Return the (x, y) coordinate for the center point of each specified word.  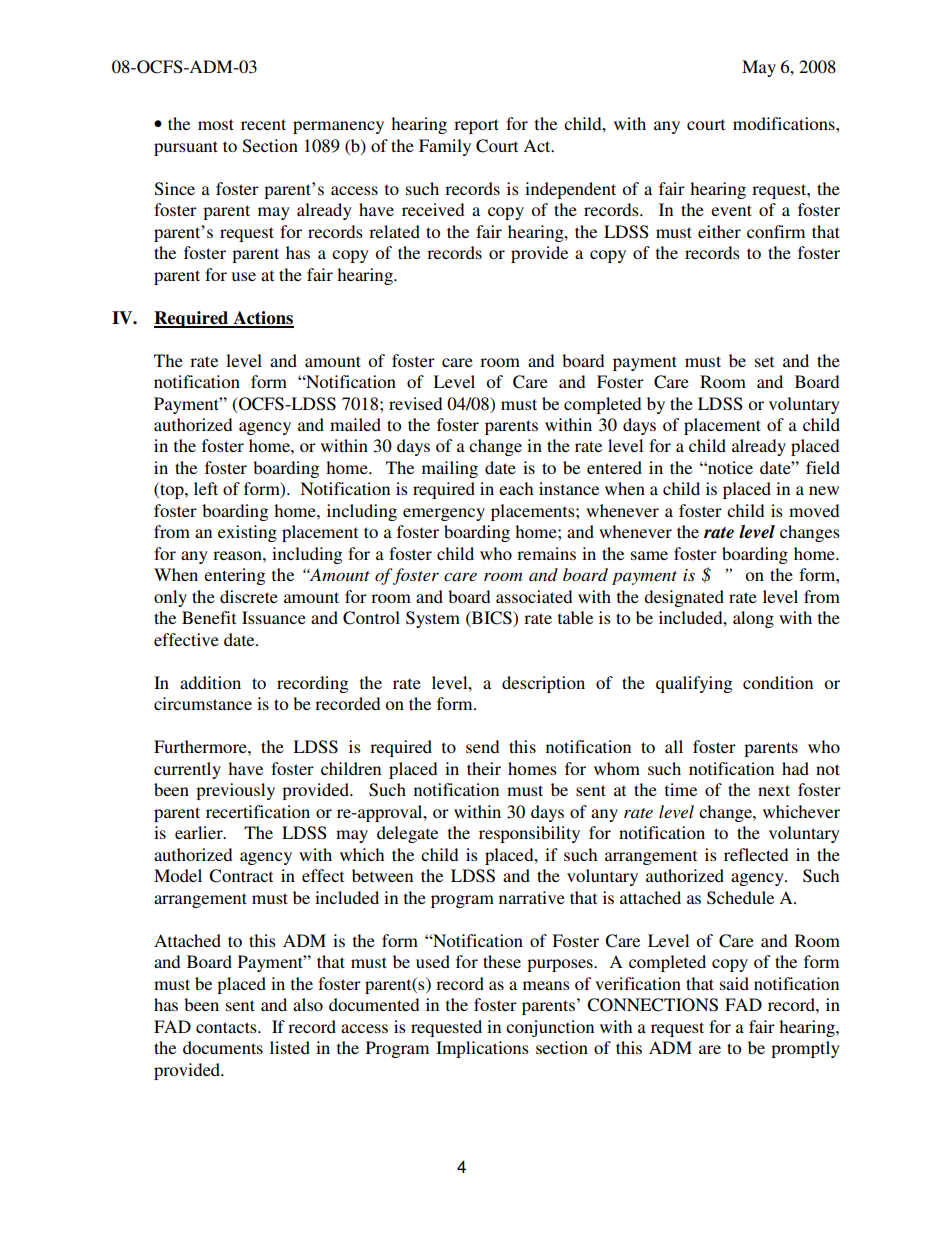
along (753, 619)
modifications (785, 123)
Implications (482, 1049)
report (476, 126)
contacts (227, 1027)
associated (534, 596)
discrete (249, 596)
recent (263, 124)
